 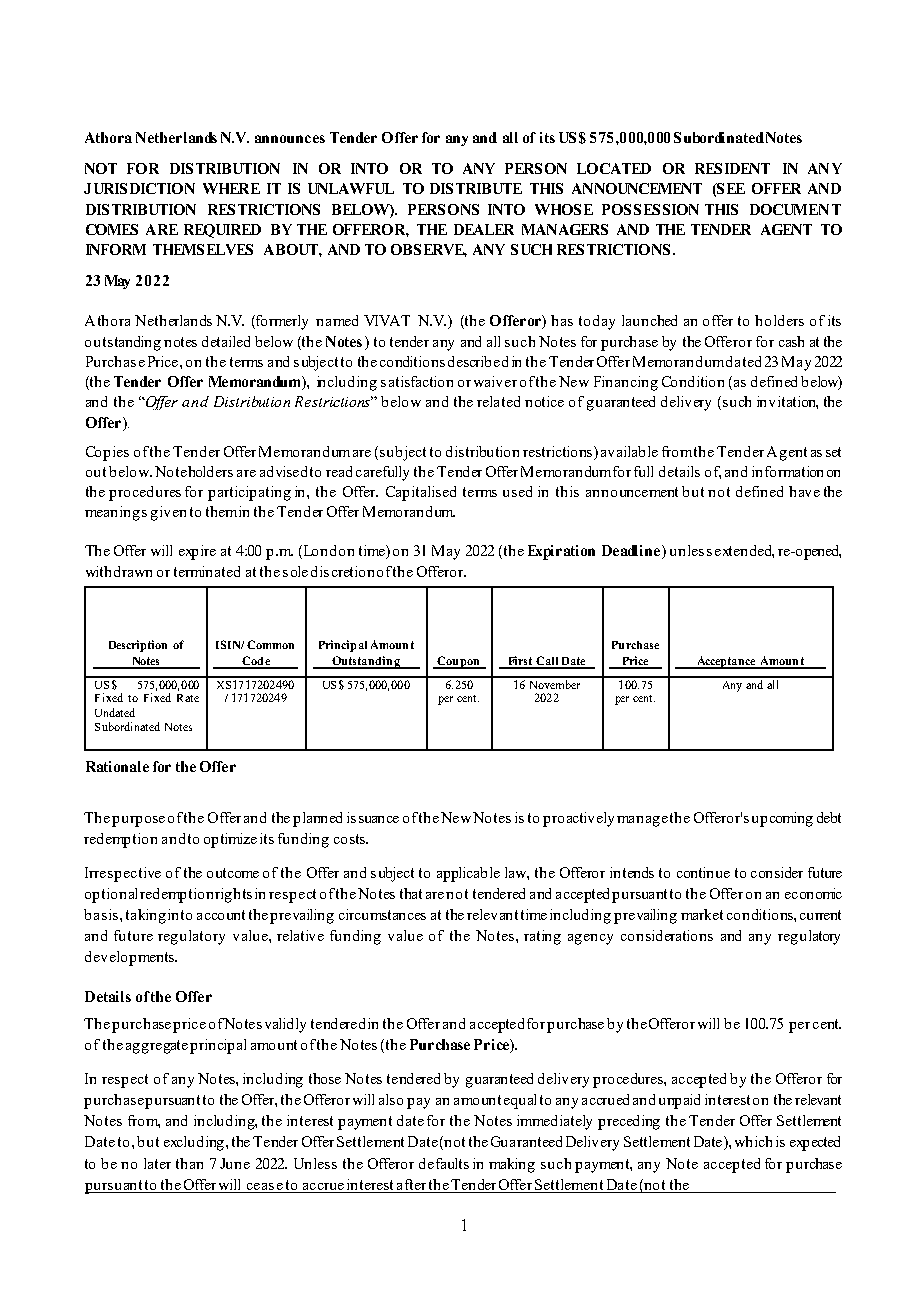 What do you see at coordinates (231, 188) in the document?
I see `WHERE` at bounding box center [231, 188].
